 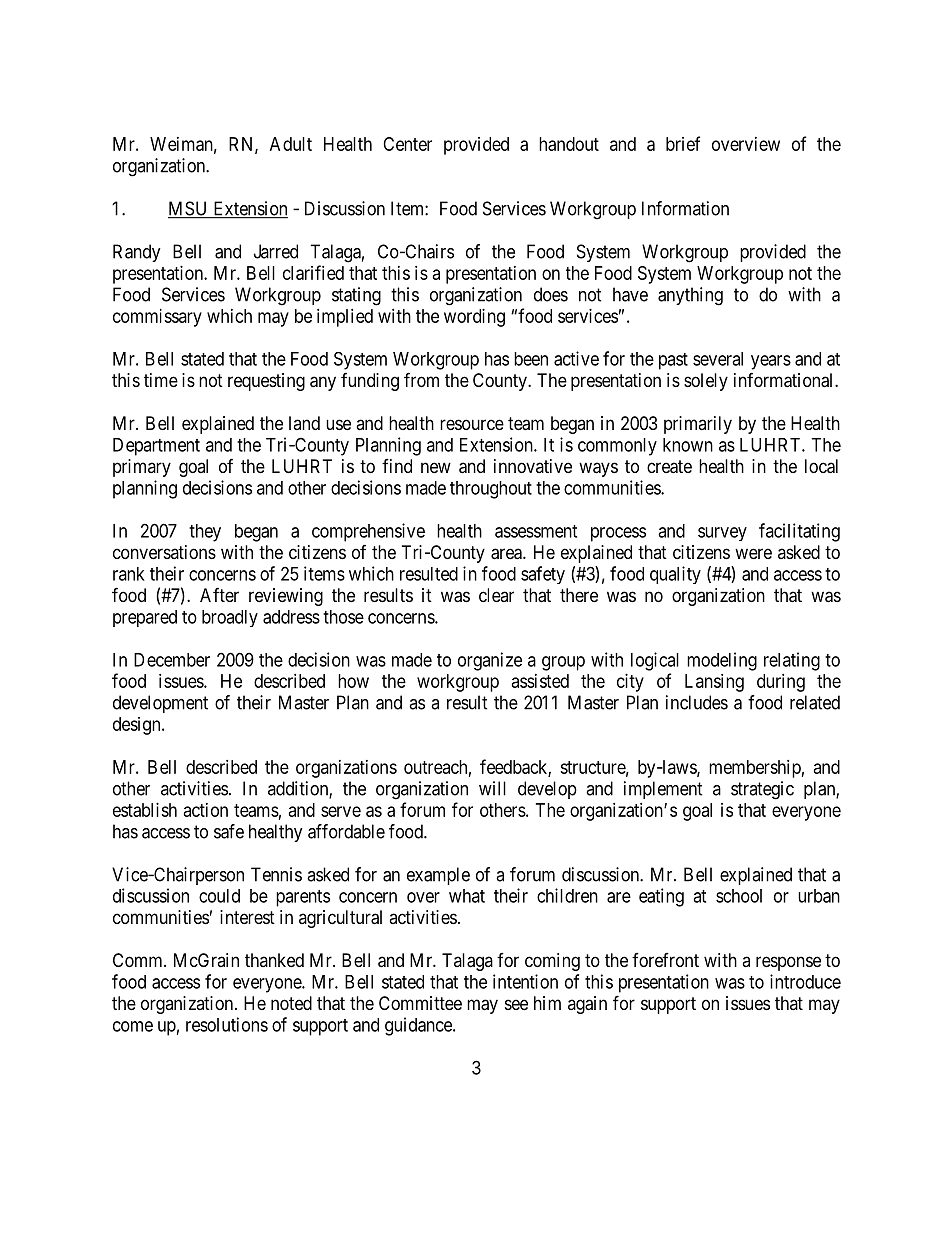 What do you see at coordinates (407, 144) in the screenshot?
I see `Center` at bounding box center [407, 144].
